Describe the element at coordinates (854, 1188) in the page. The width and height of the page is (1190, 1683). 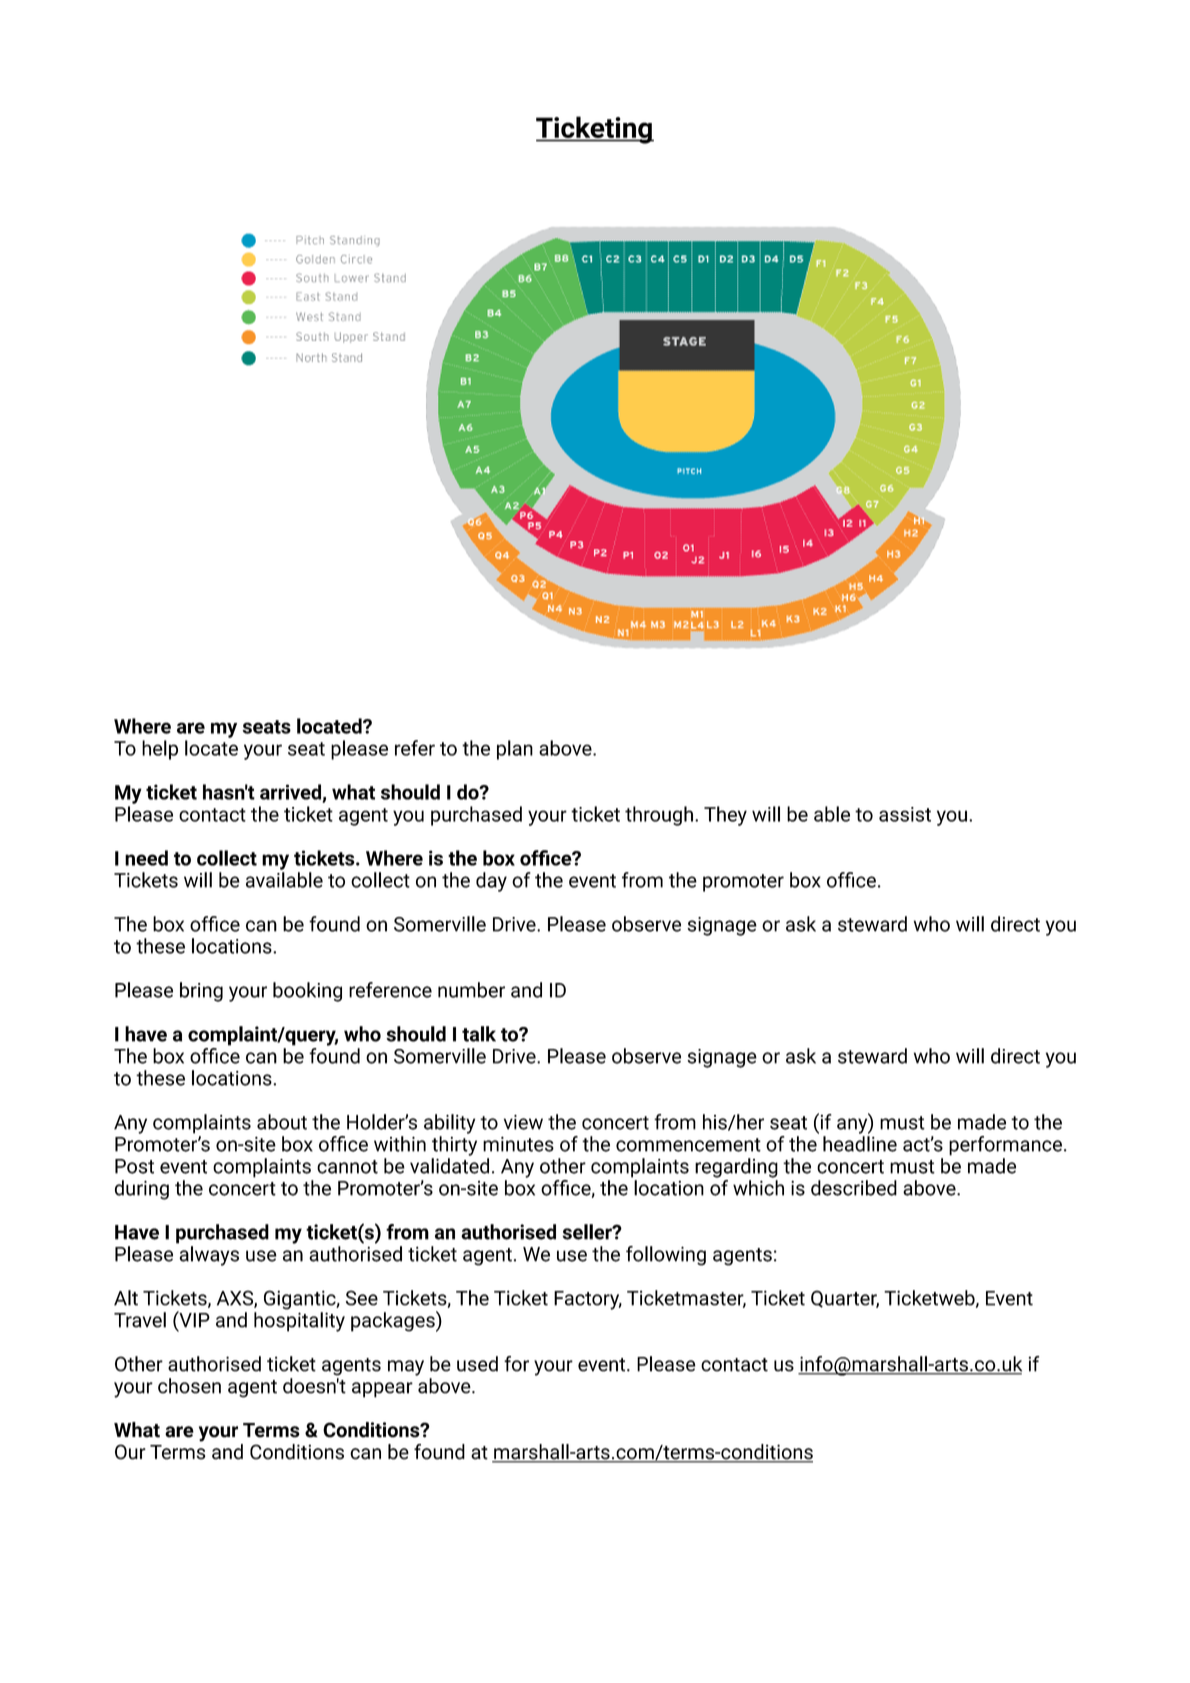
I see `described` at that location.
